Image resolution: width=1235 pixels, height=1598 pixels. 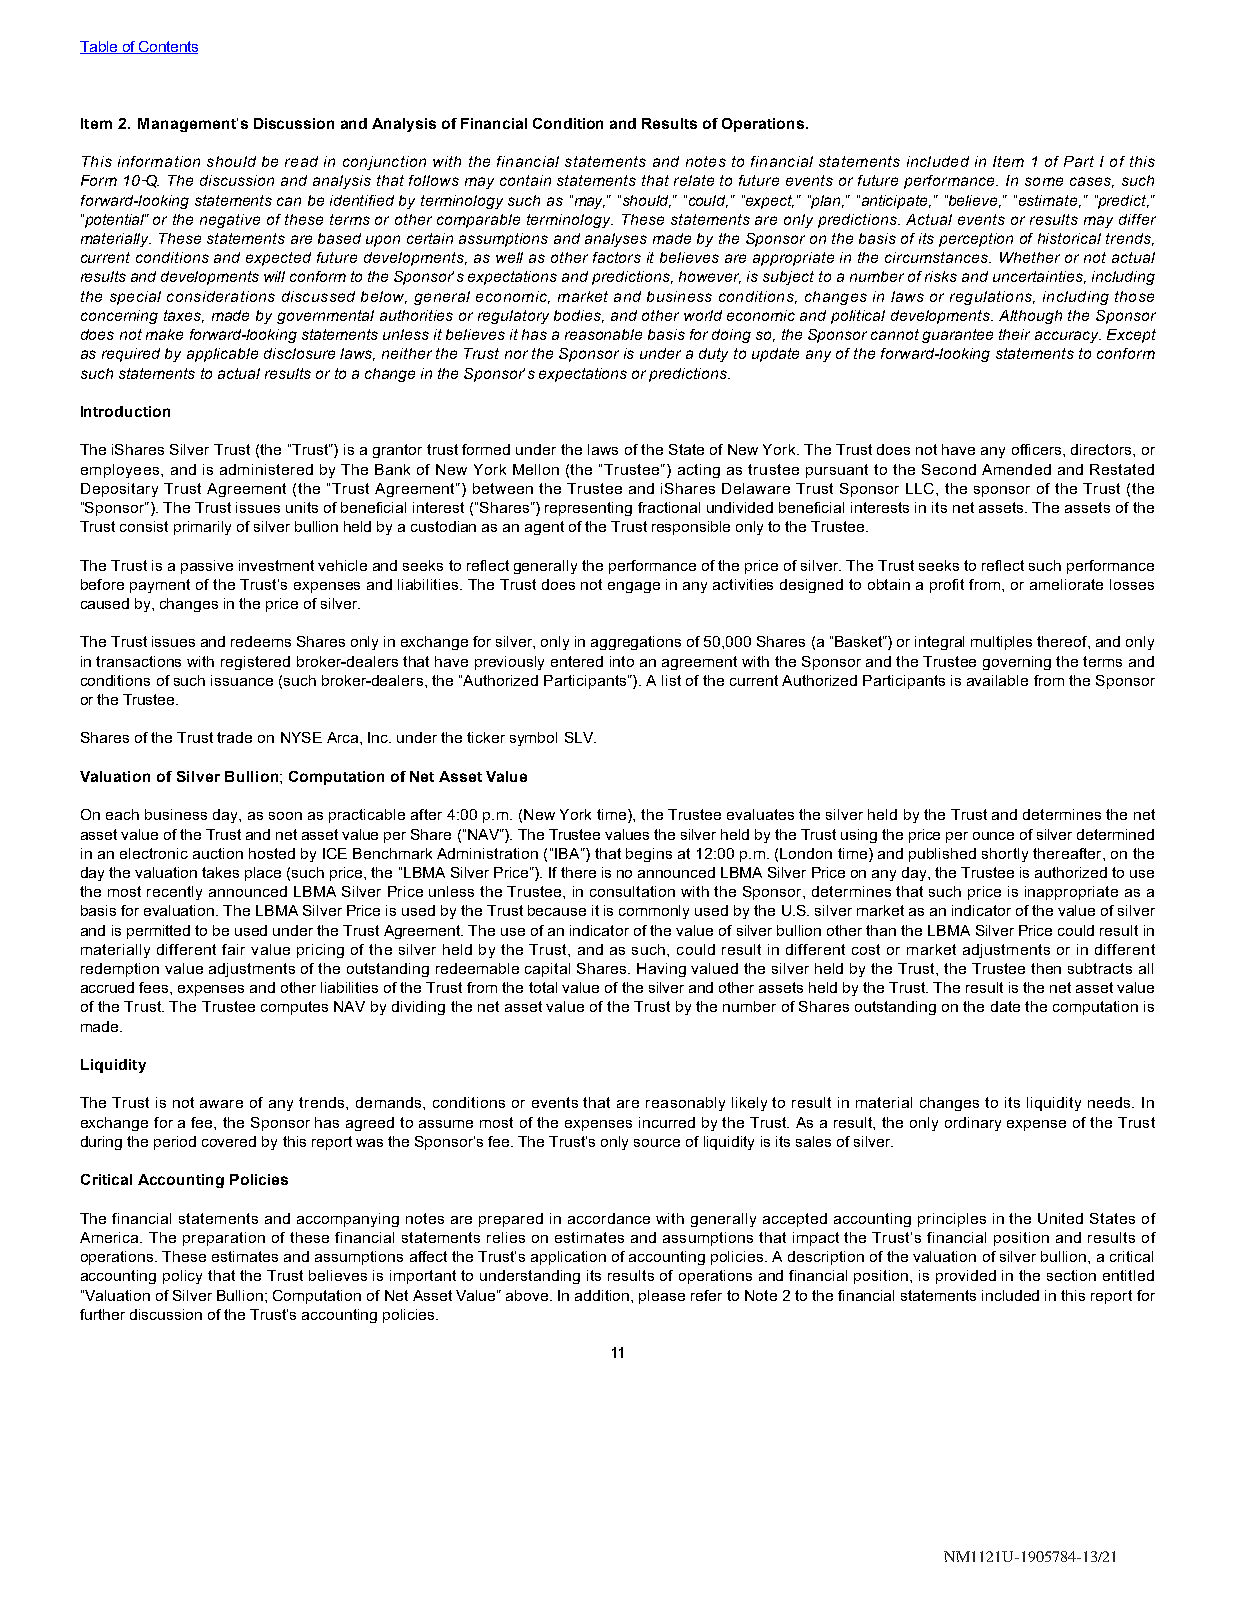 I want to click on reasonable, so click(x=603, y=334).
